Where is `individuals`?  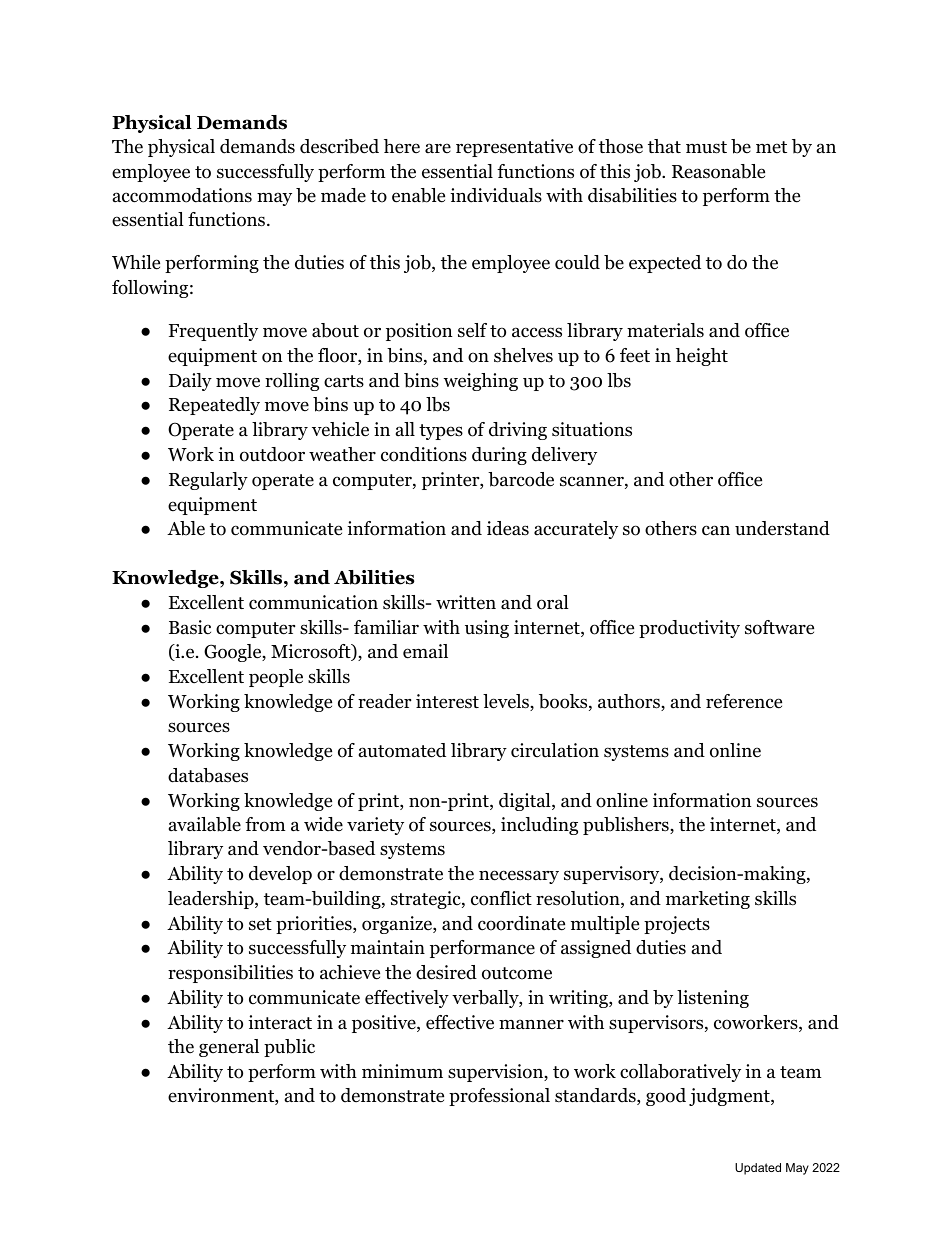 individuals is located at coordinates (496, 195).
